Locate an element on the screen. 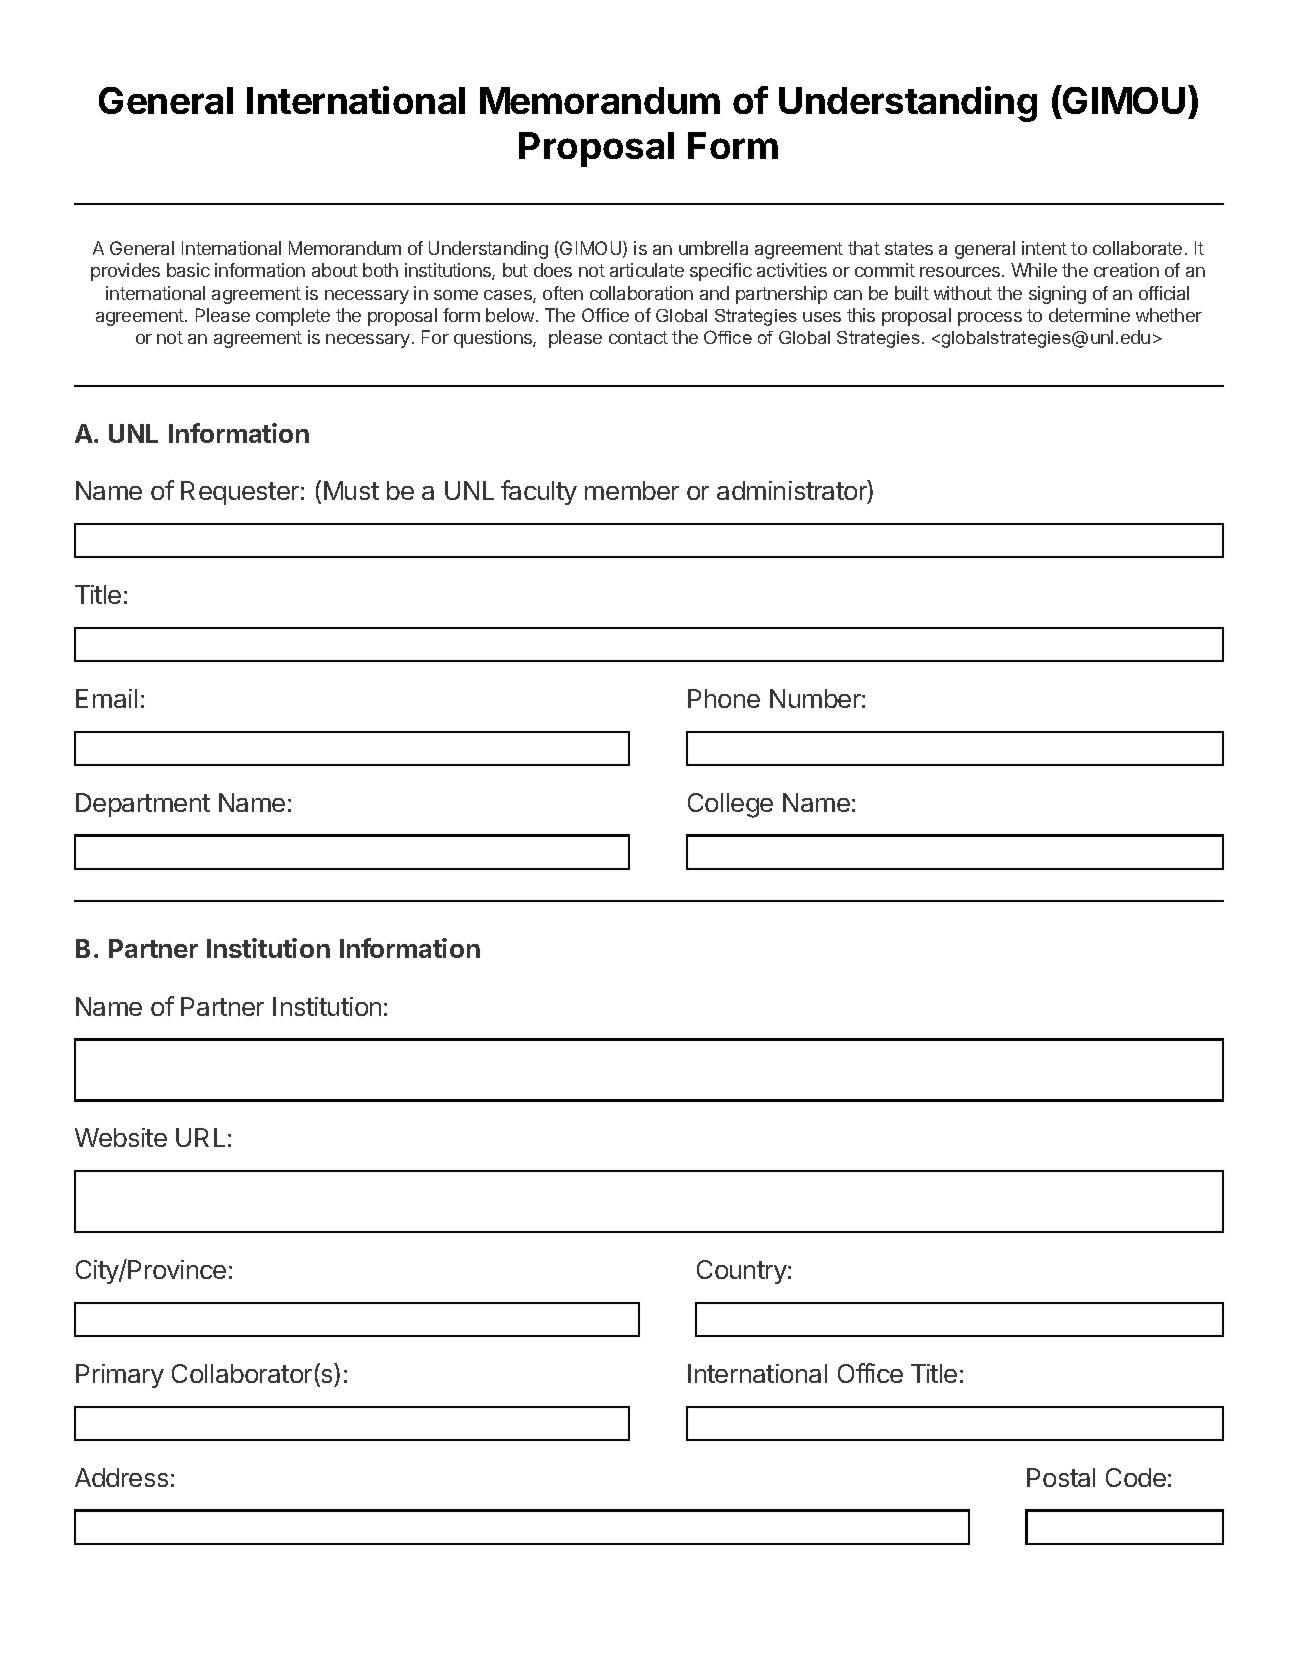 This screenshot has height=1680, width=1298. member is located at coordinates (632, 490).
